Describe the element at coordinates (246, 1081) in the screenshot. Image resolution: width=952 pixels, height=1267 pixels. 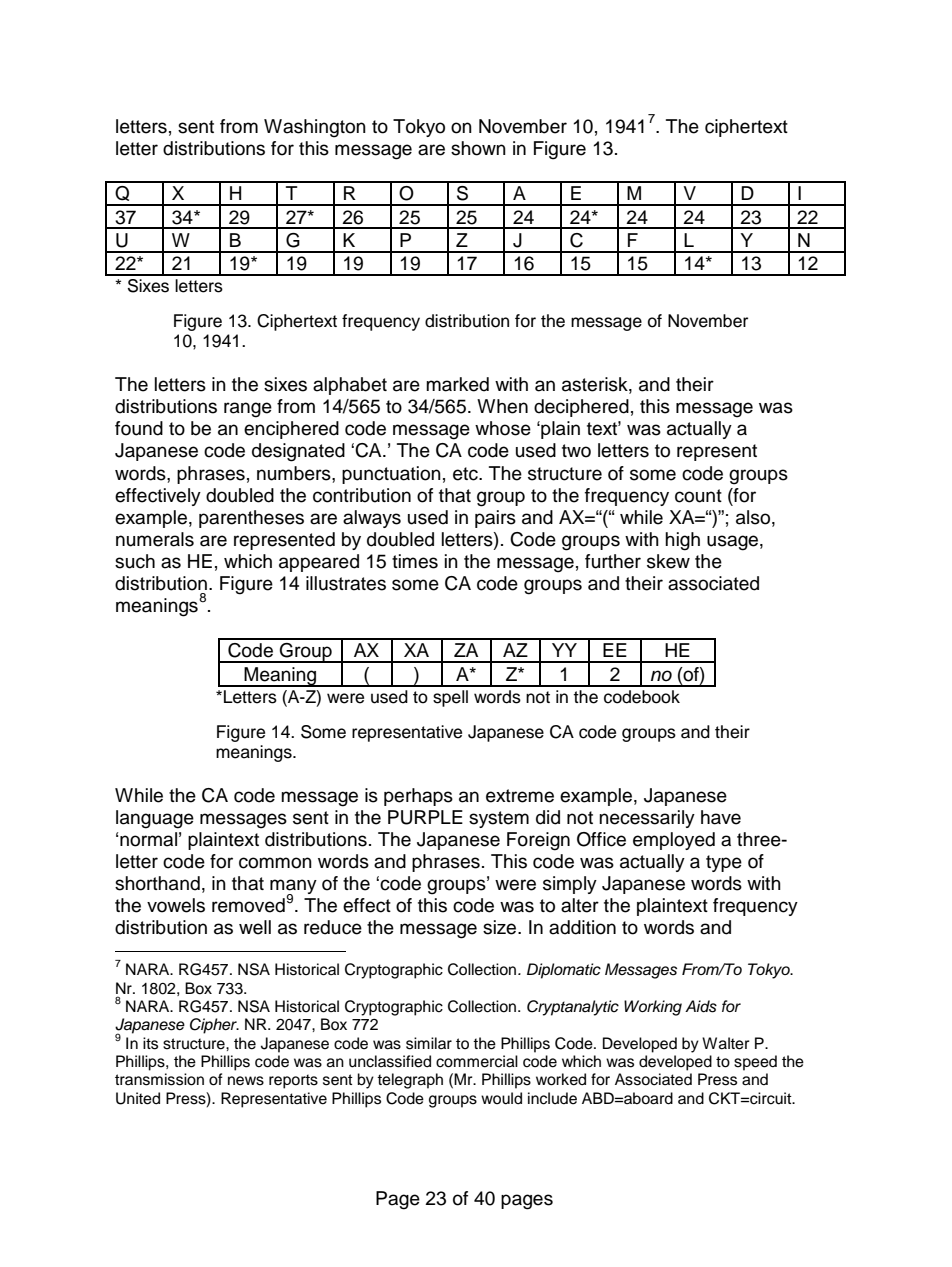
I see `news` at that location.
